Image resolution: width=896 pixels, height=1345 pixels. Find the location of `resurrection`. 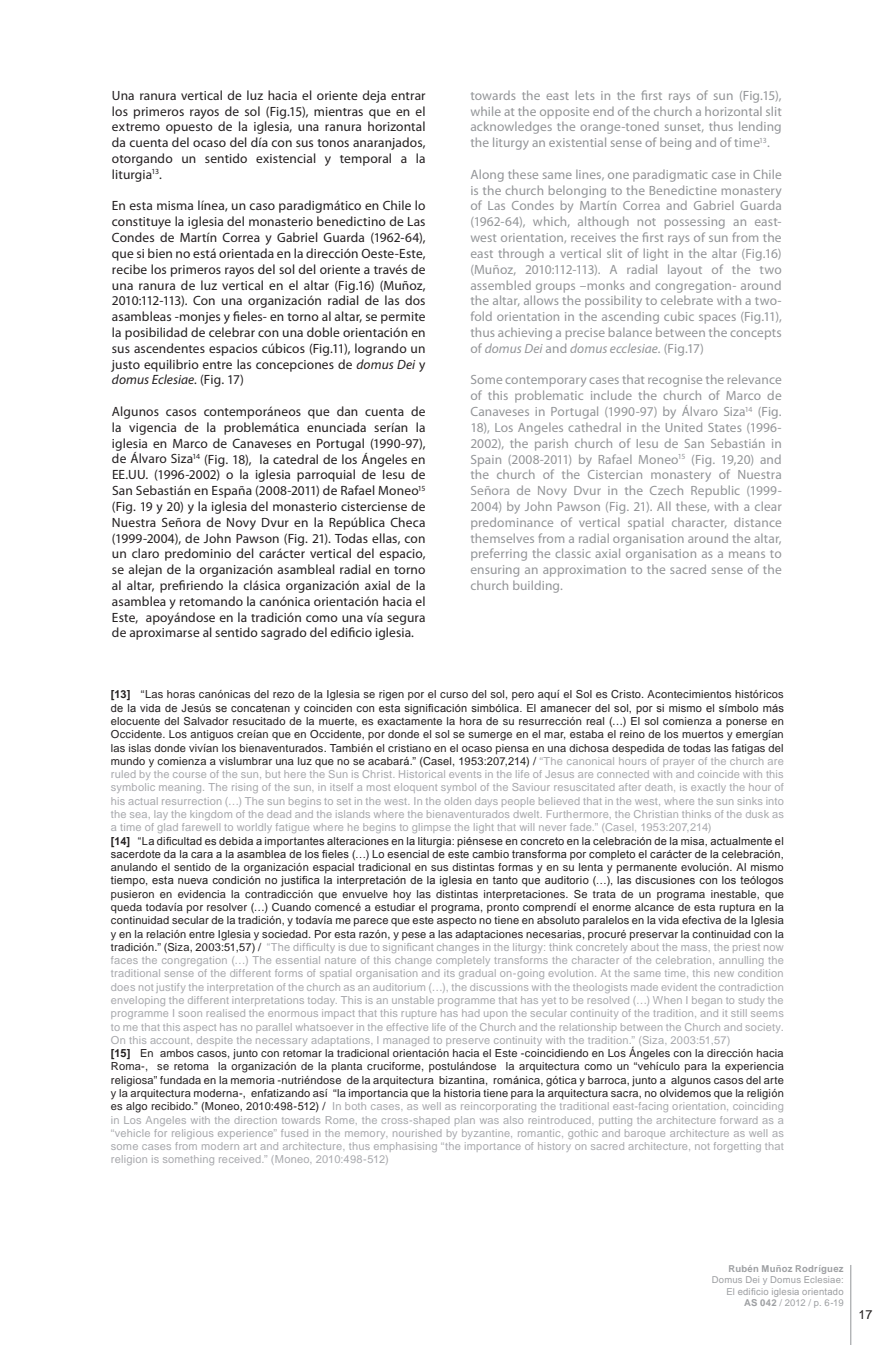

resurrection is located at coordinates (191, 801).
